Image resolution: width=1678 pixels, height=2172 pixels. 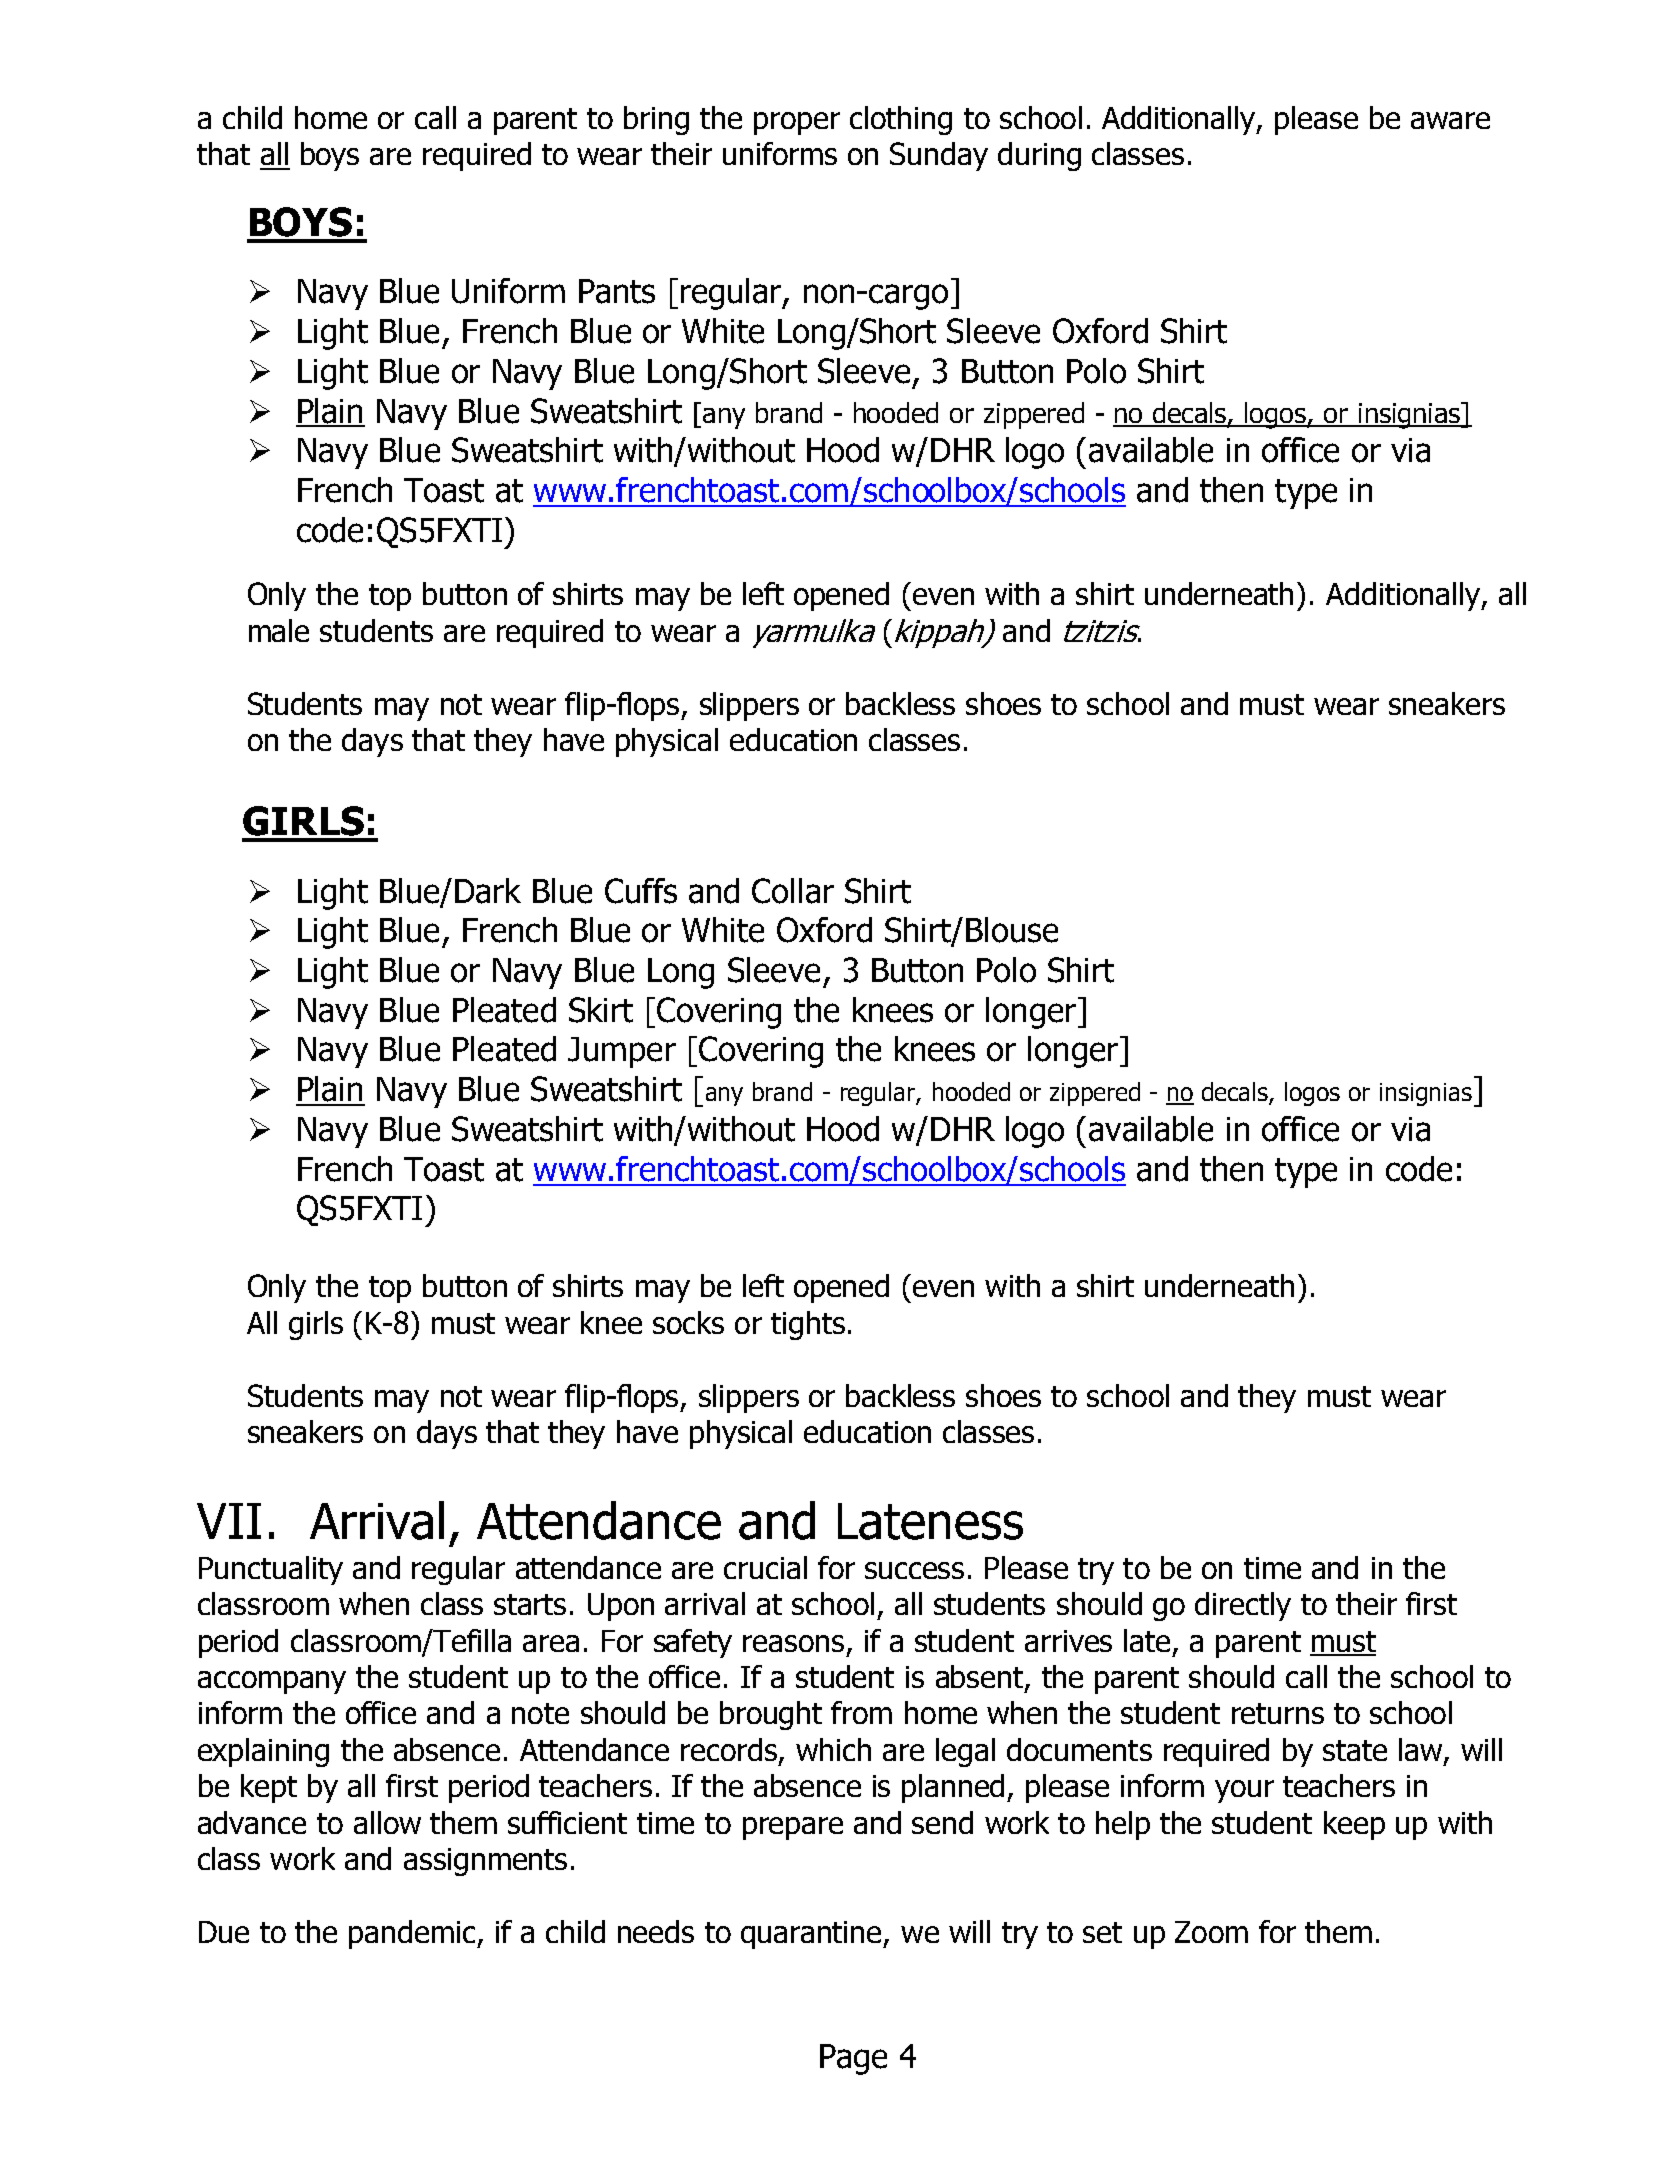 I want to click on Skirt, so click(x=601, y=1010).
